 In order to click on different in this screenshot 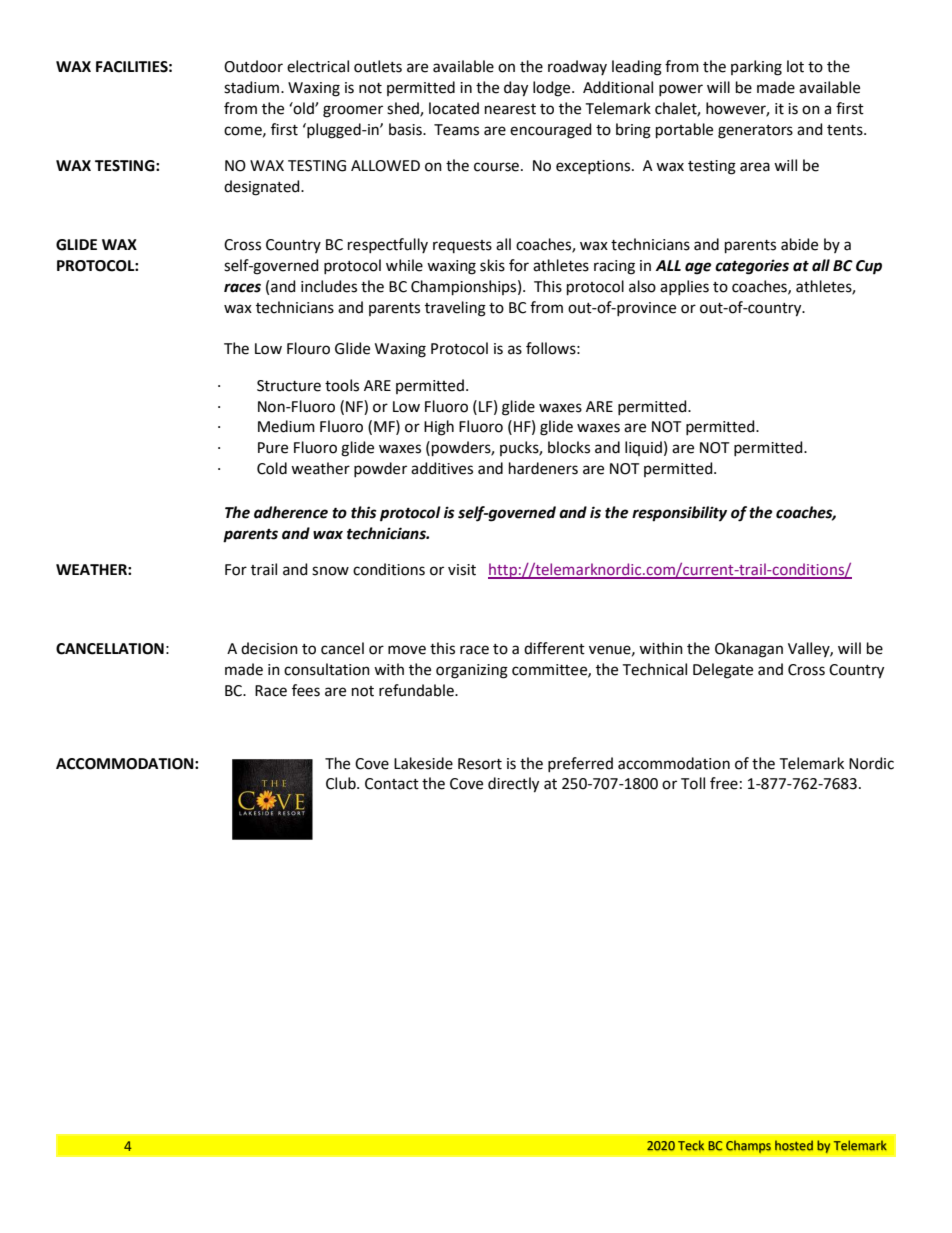, I will do `click(554, 648)`.
